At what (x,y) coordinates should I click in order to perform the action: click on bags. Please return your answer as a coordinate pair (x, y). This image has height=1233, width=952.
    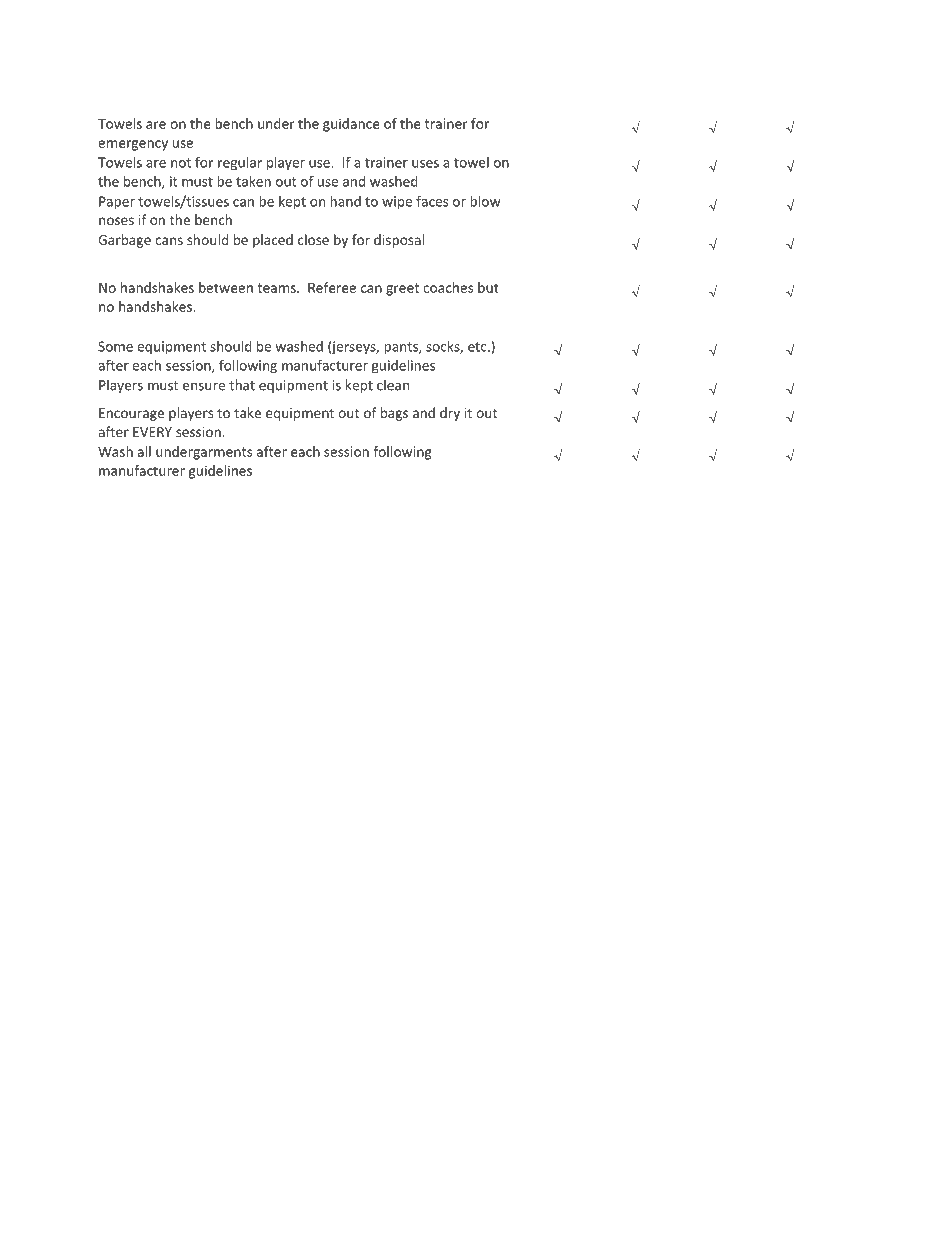
    Looking at the image, I should click on (394, 414).
